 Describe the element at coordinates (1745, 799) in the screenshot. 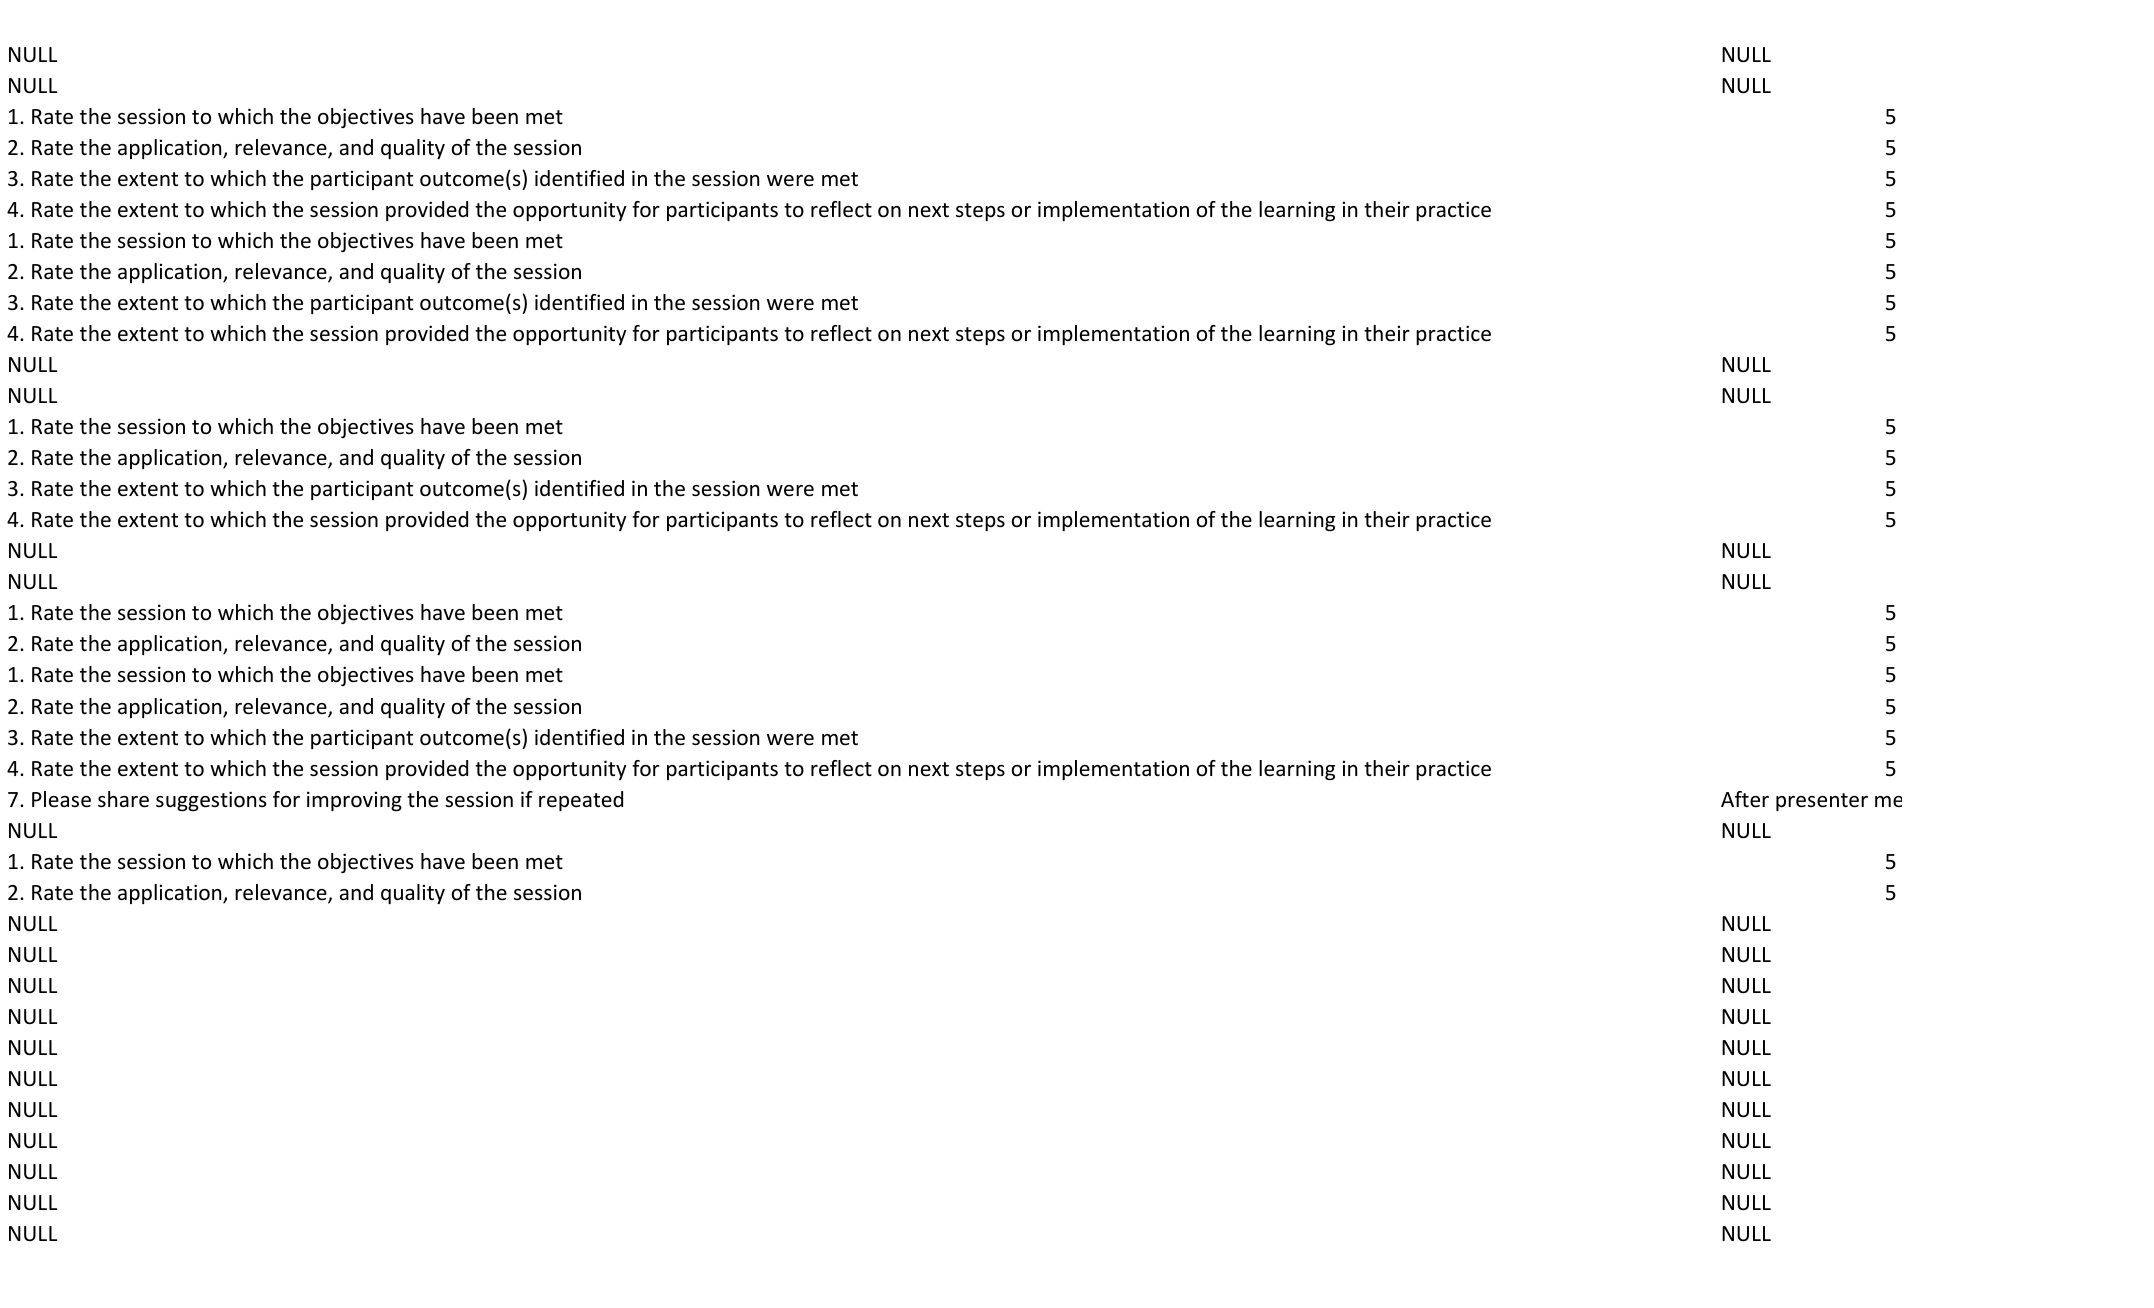

I see `After` at that location.
